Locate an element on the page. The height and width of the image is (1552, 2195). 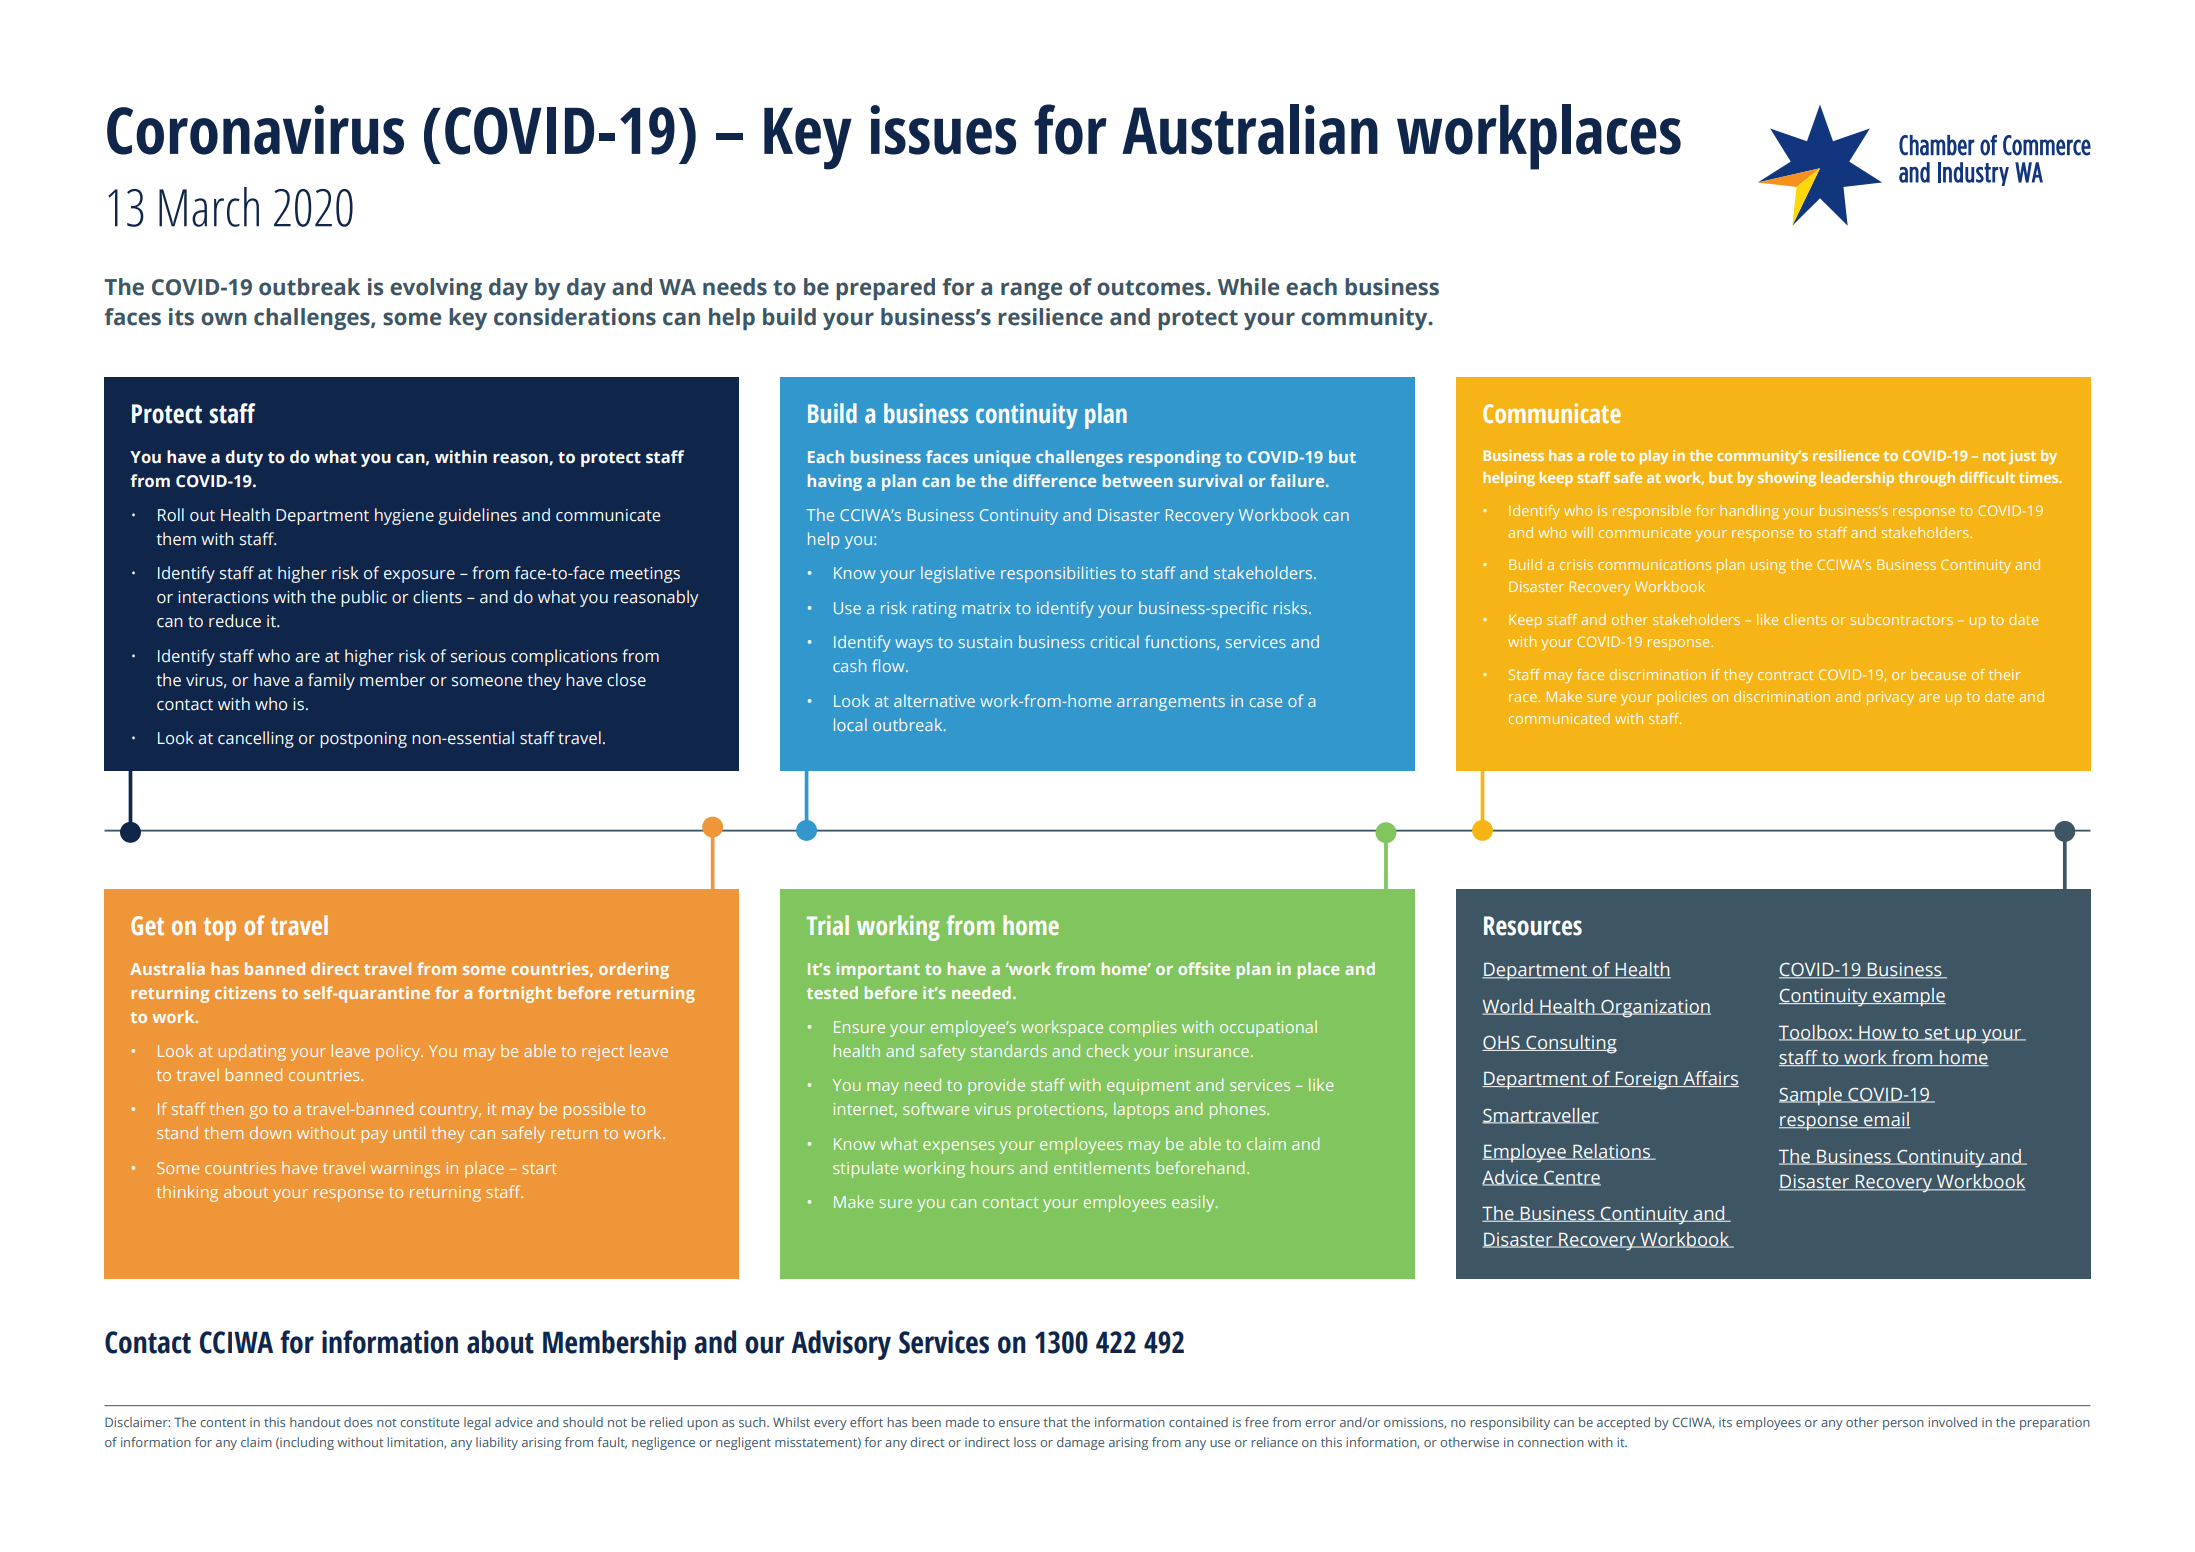
person is located at coordinates (1903, 1425).
